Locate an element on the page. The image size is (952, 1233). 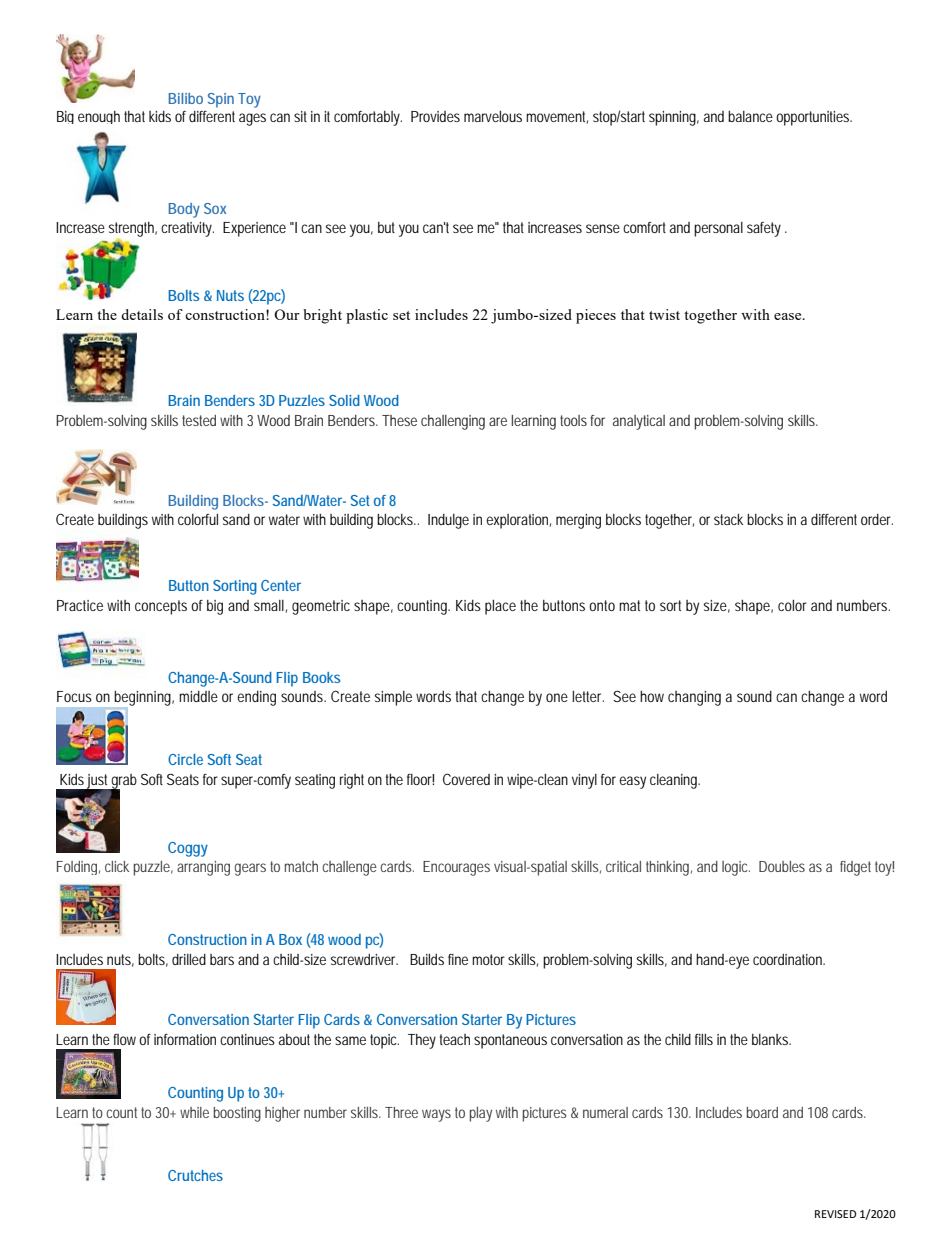
marvelous is located at coordinates (493, 116).
